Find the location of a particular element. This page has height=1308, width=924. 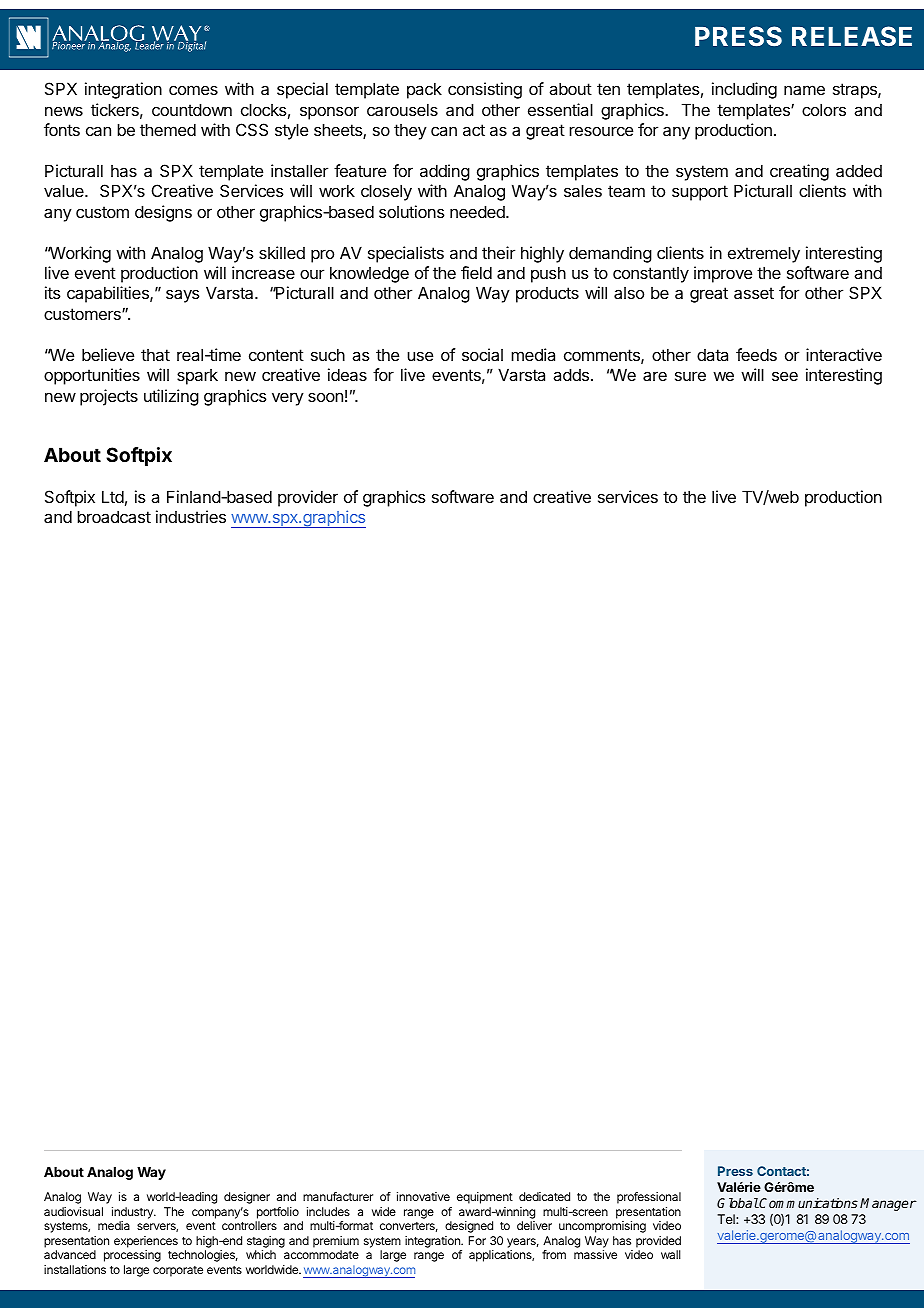

Communications is located at coordinates (808, 1203).
